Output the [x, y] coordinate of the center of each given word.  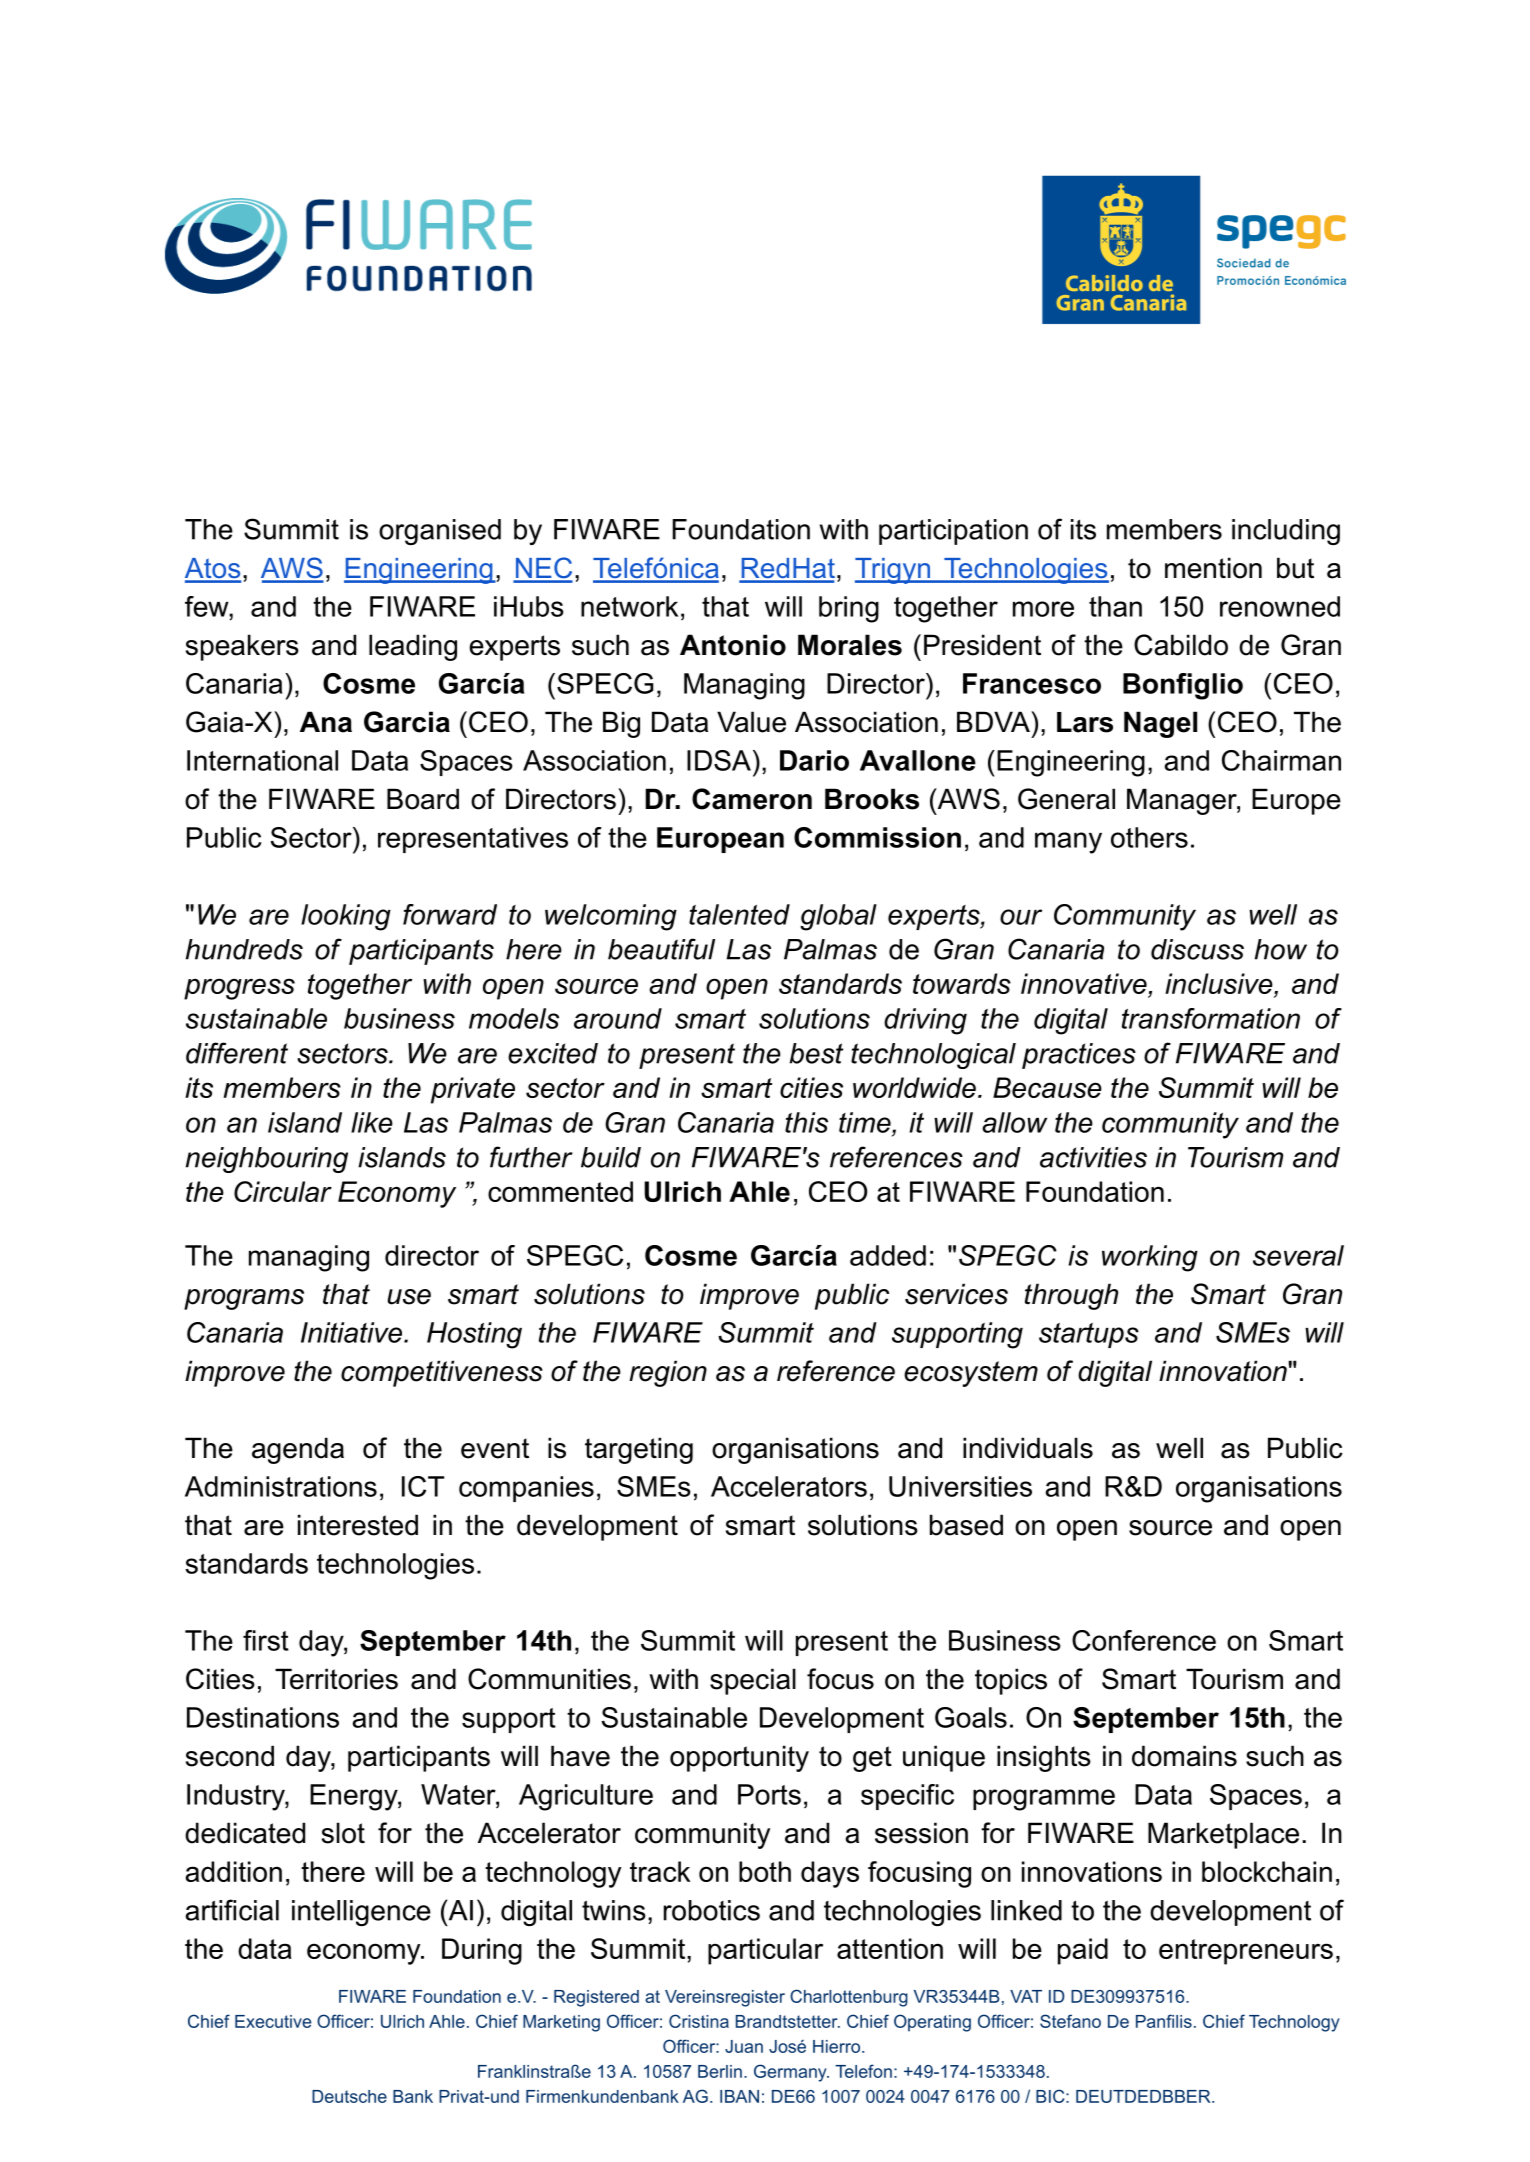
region [668, 1373]
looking [346, 917]
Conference [1144, 1640]
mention [1213, 568]
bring [849, 609]
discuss [1197, 949]
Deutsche [349, 2096]
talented [739, 914]
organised [440, 532]
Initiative [353, 1332]
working [1150, 1258]
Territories [336, 1679]
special [753, 1681]
